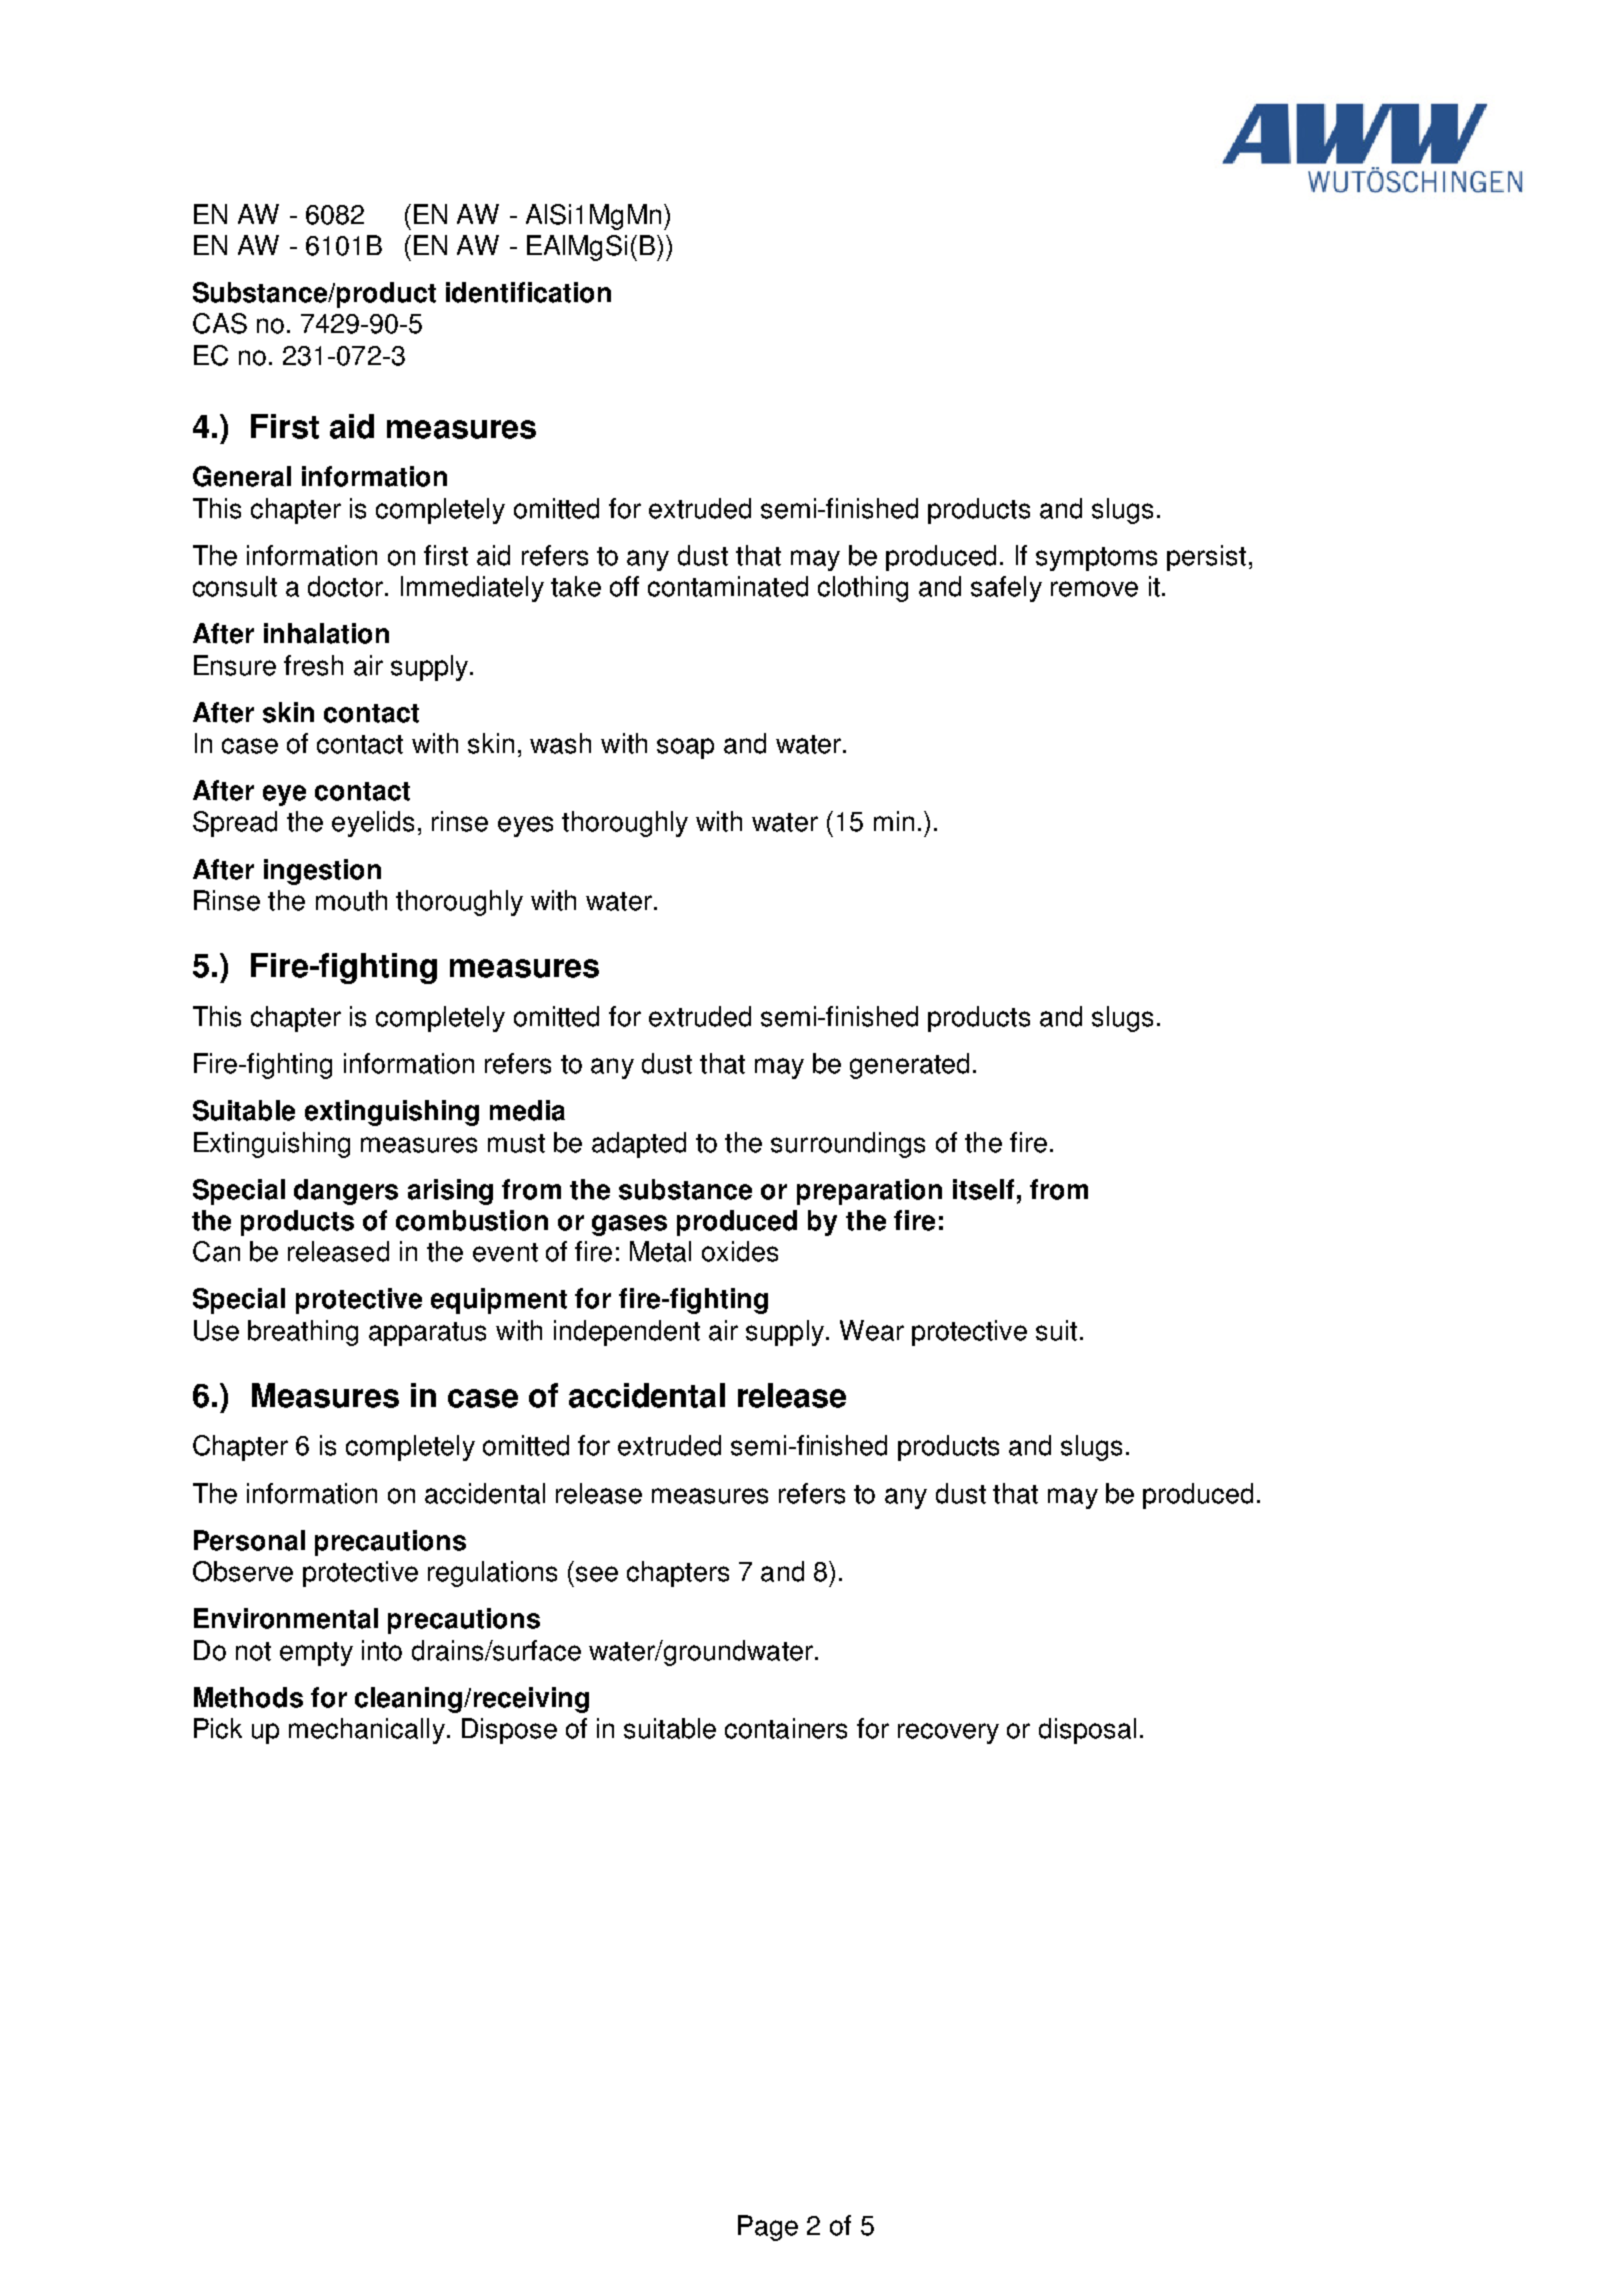 The height and width of the image is (2278, 1610). Describe the element at coordinates (528, 292) in the image. I see `identification` at that location.
